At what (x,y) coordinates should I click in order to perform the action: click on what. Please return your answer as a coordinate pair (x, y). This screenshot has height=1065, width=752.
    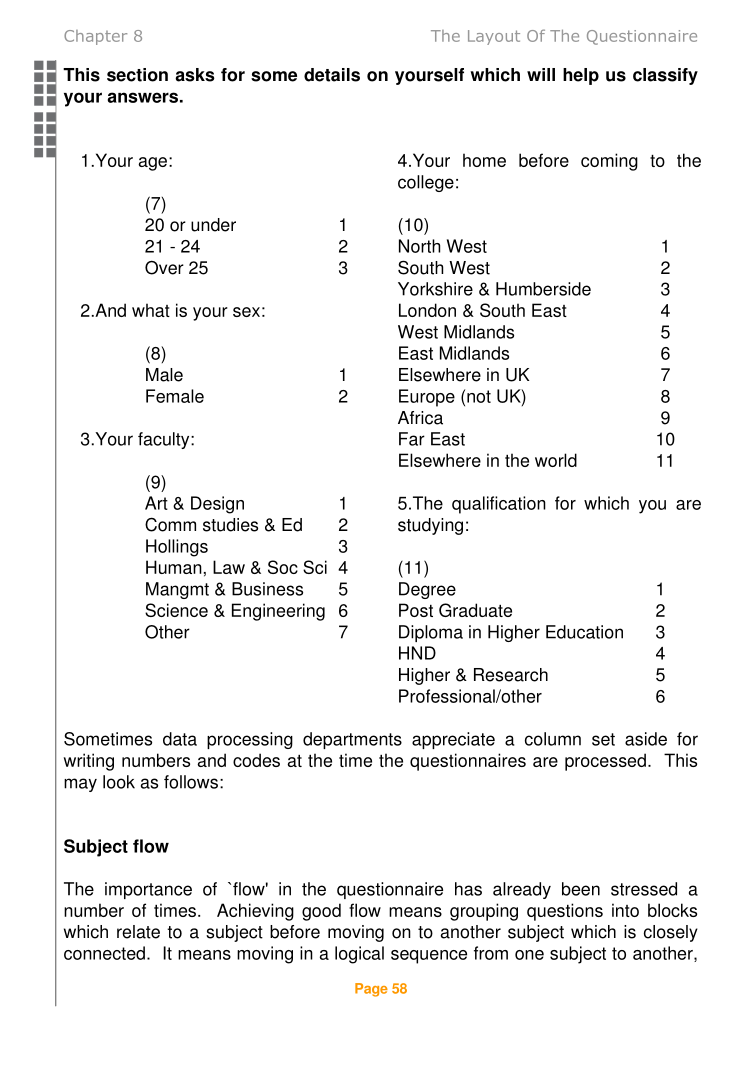
    Looking at the image, I should click on (151, 310).
